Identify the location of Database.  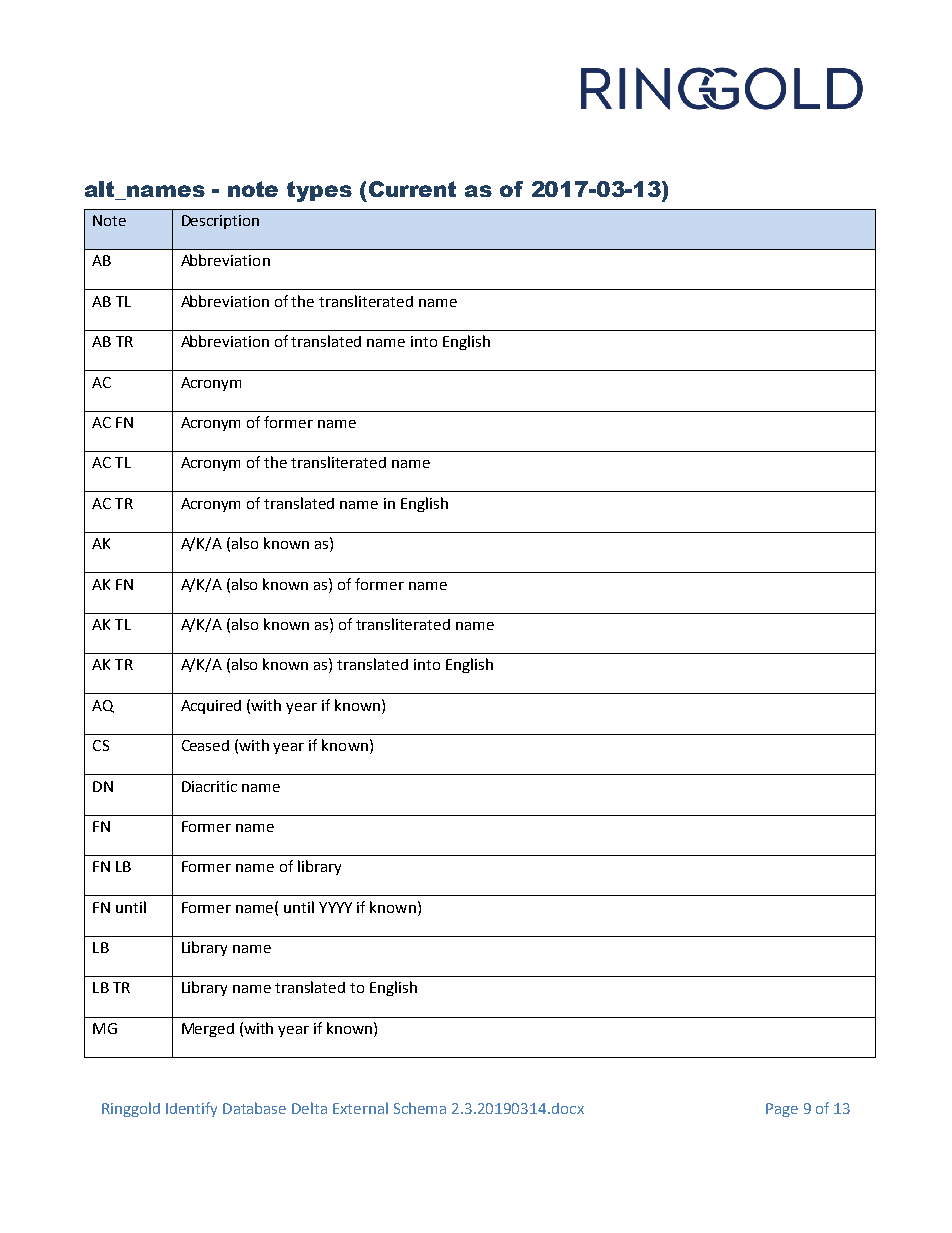
(254, 1108).
